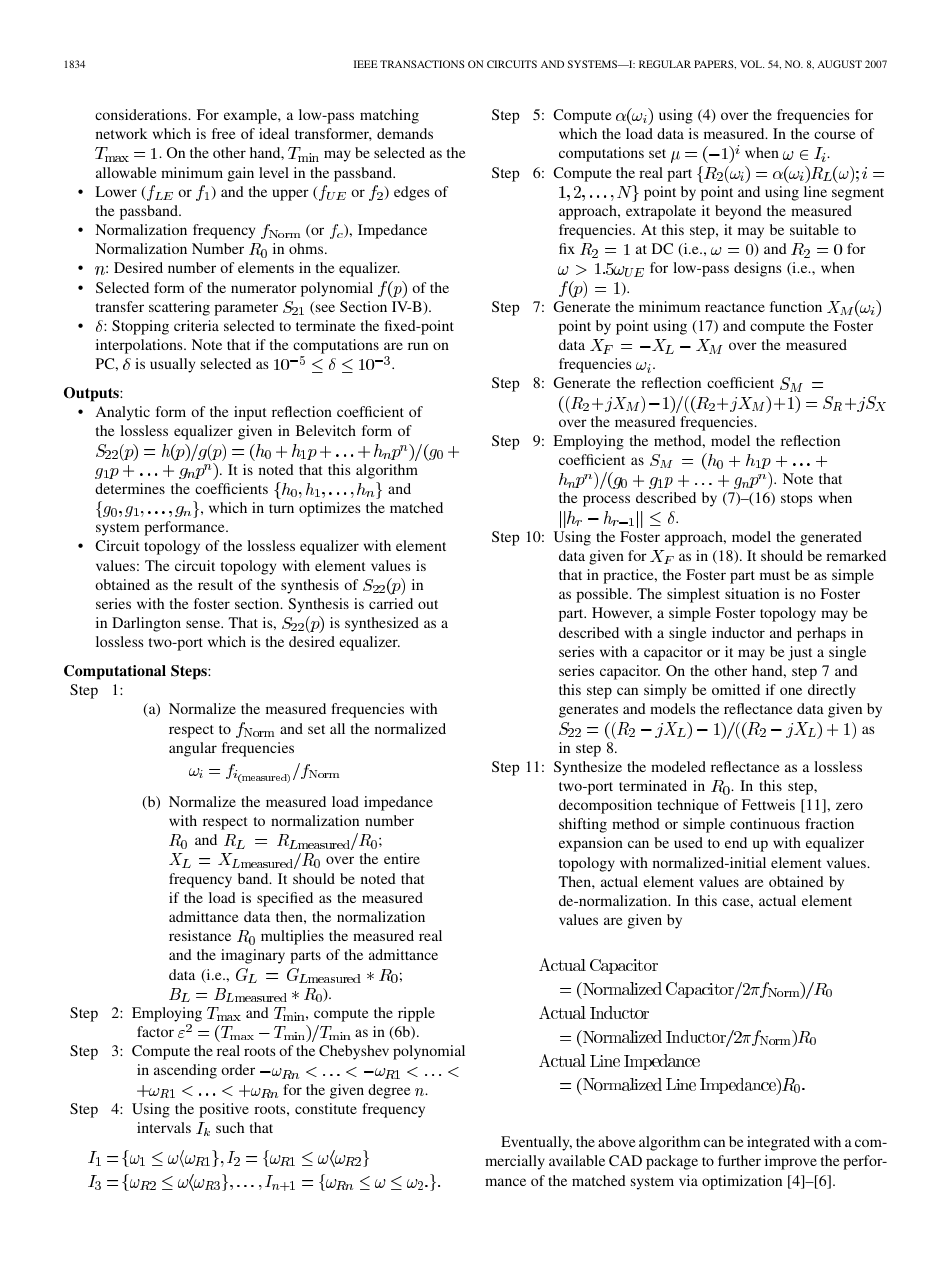 The height and width of the screenshot is (1270, 952). Describe the element at coordinates (536, 1143) in the screenshot. I see `Eventually` at that location.
